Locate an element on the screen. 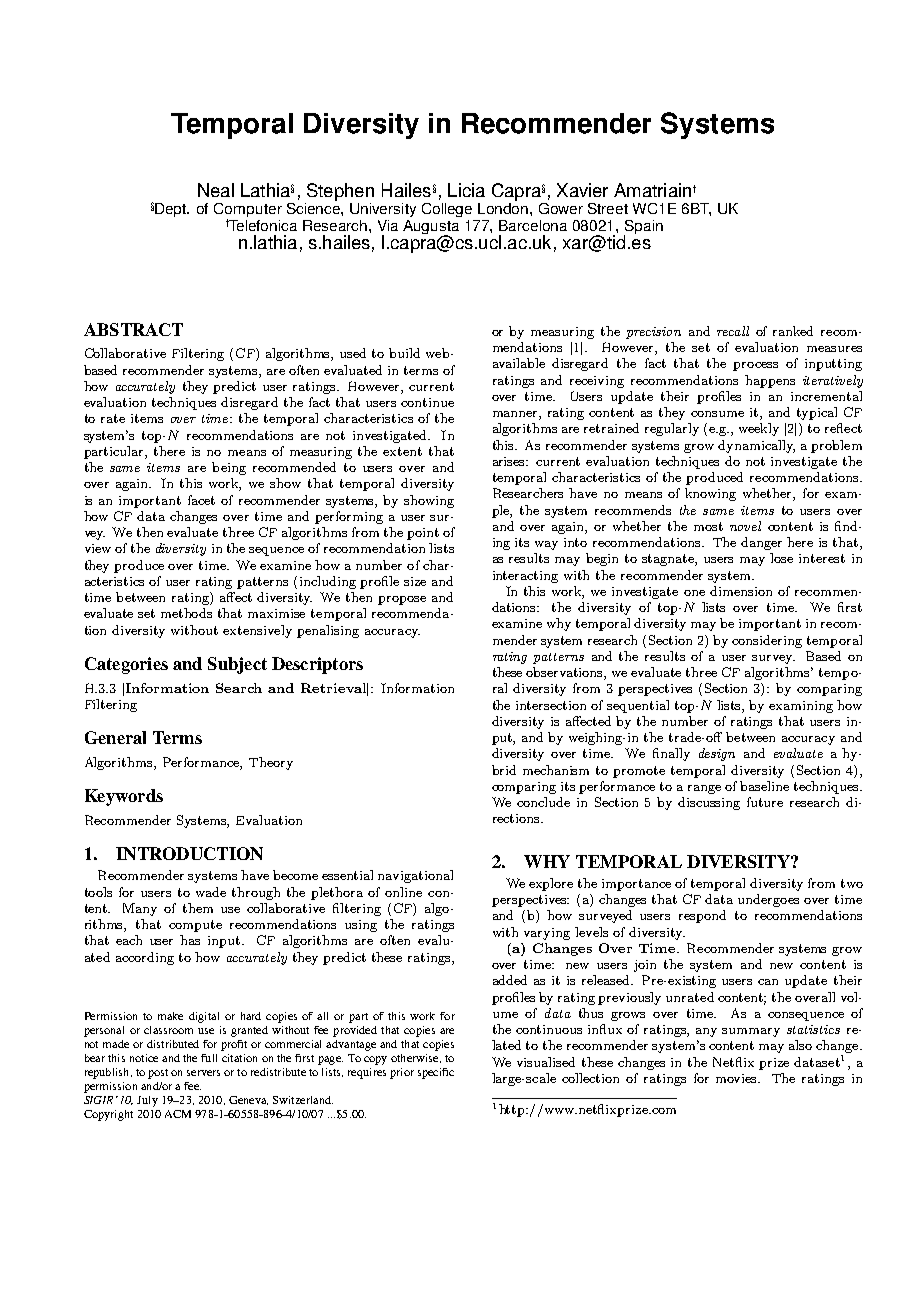 Image resolution: width=924 pixels, height=1308 pixels. facet is located at coordinates (201, 500).
